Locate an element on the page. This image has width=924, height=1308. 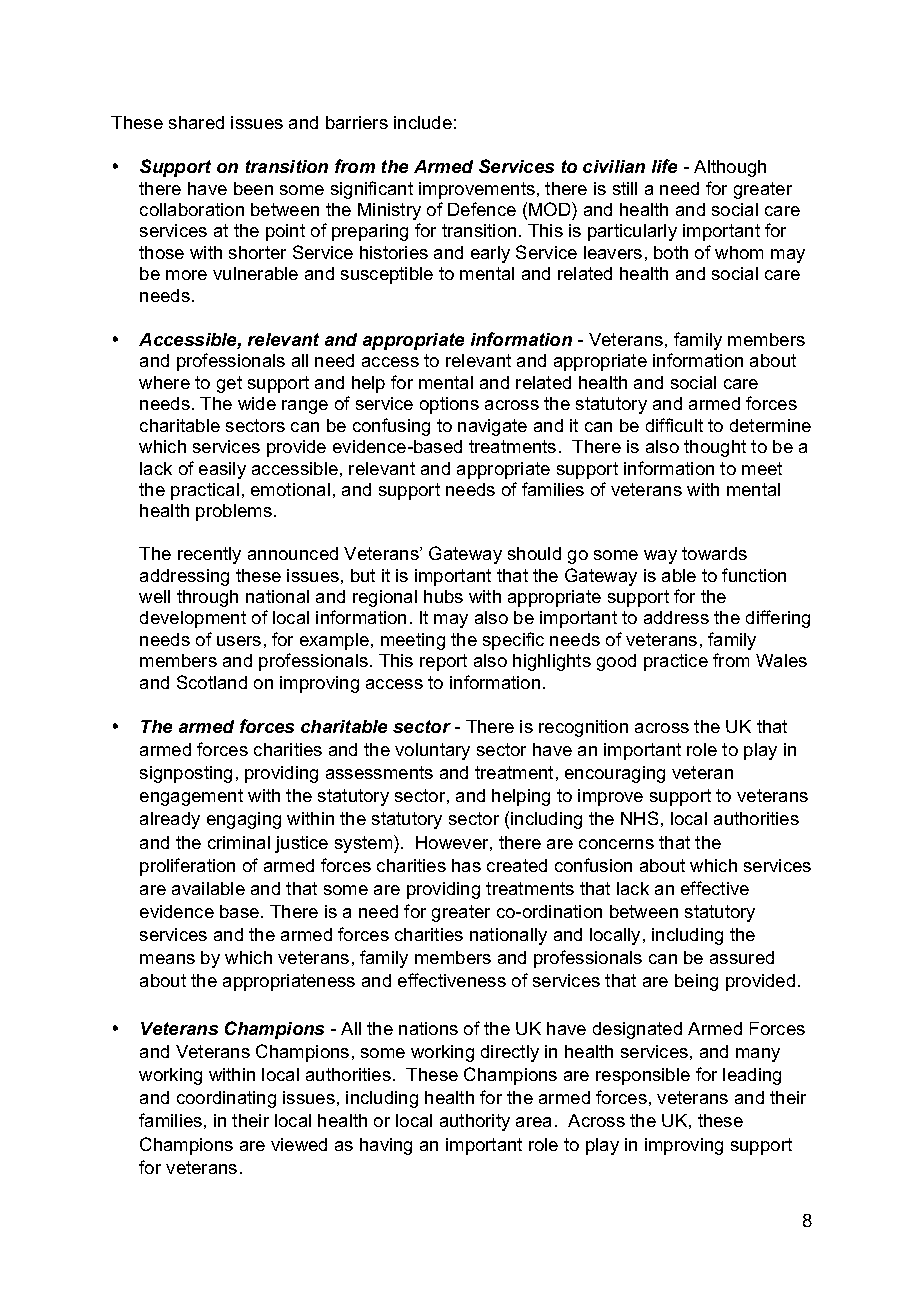
voluntary is located at coordinates (432, 751).
